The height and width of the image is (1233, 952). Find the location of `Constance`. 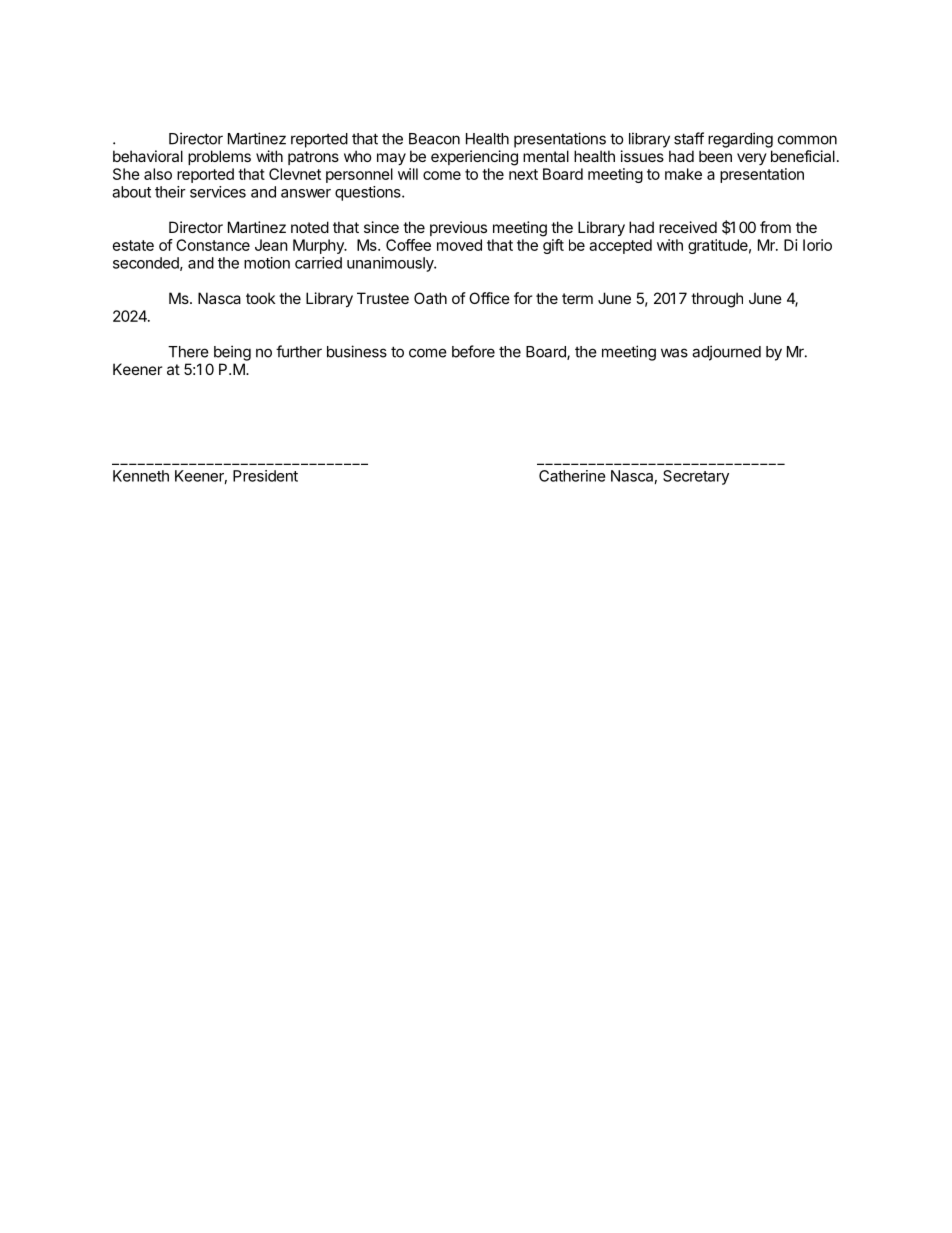

Constance is located at coordinates (213, 245).
